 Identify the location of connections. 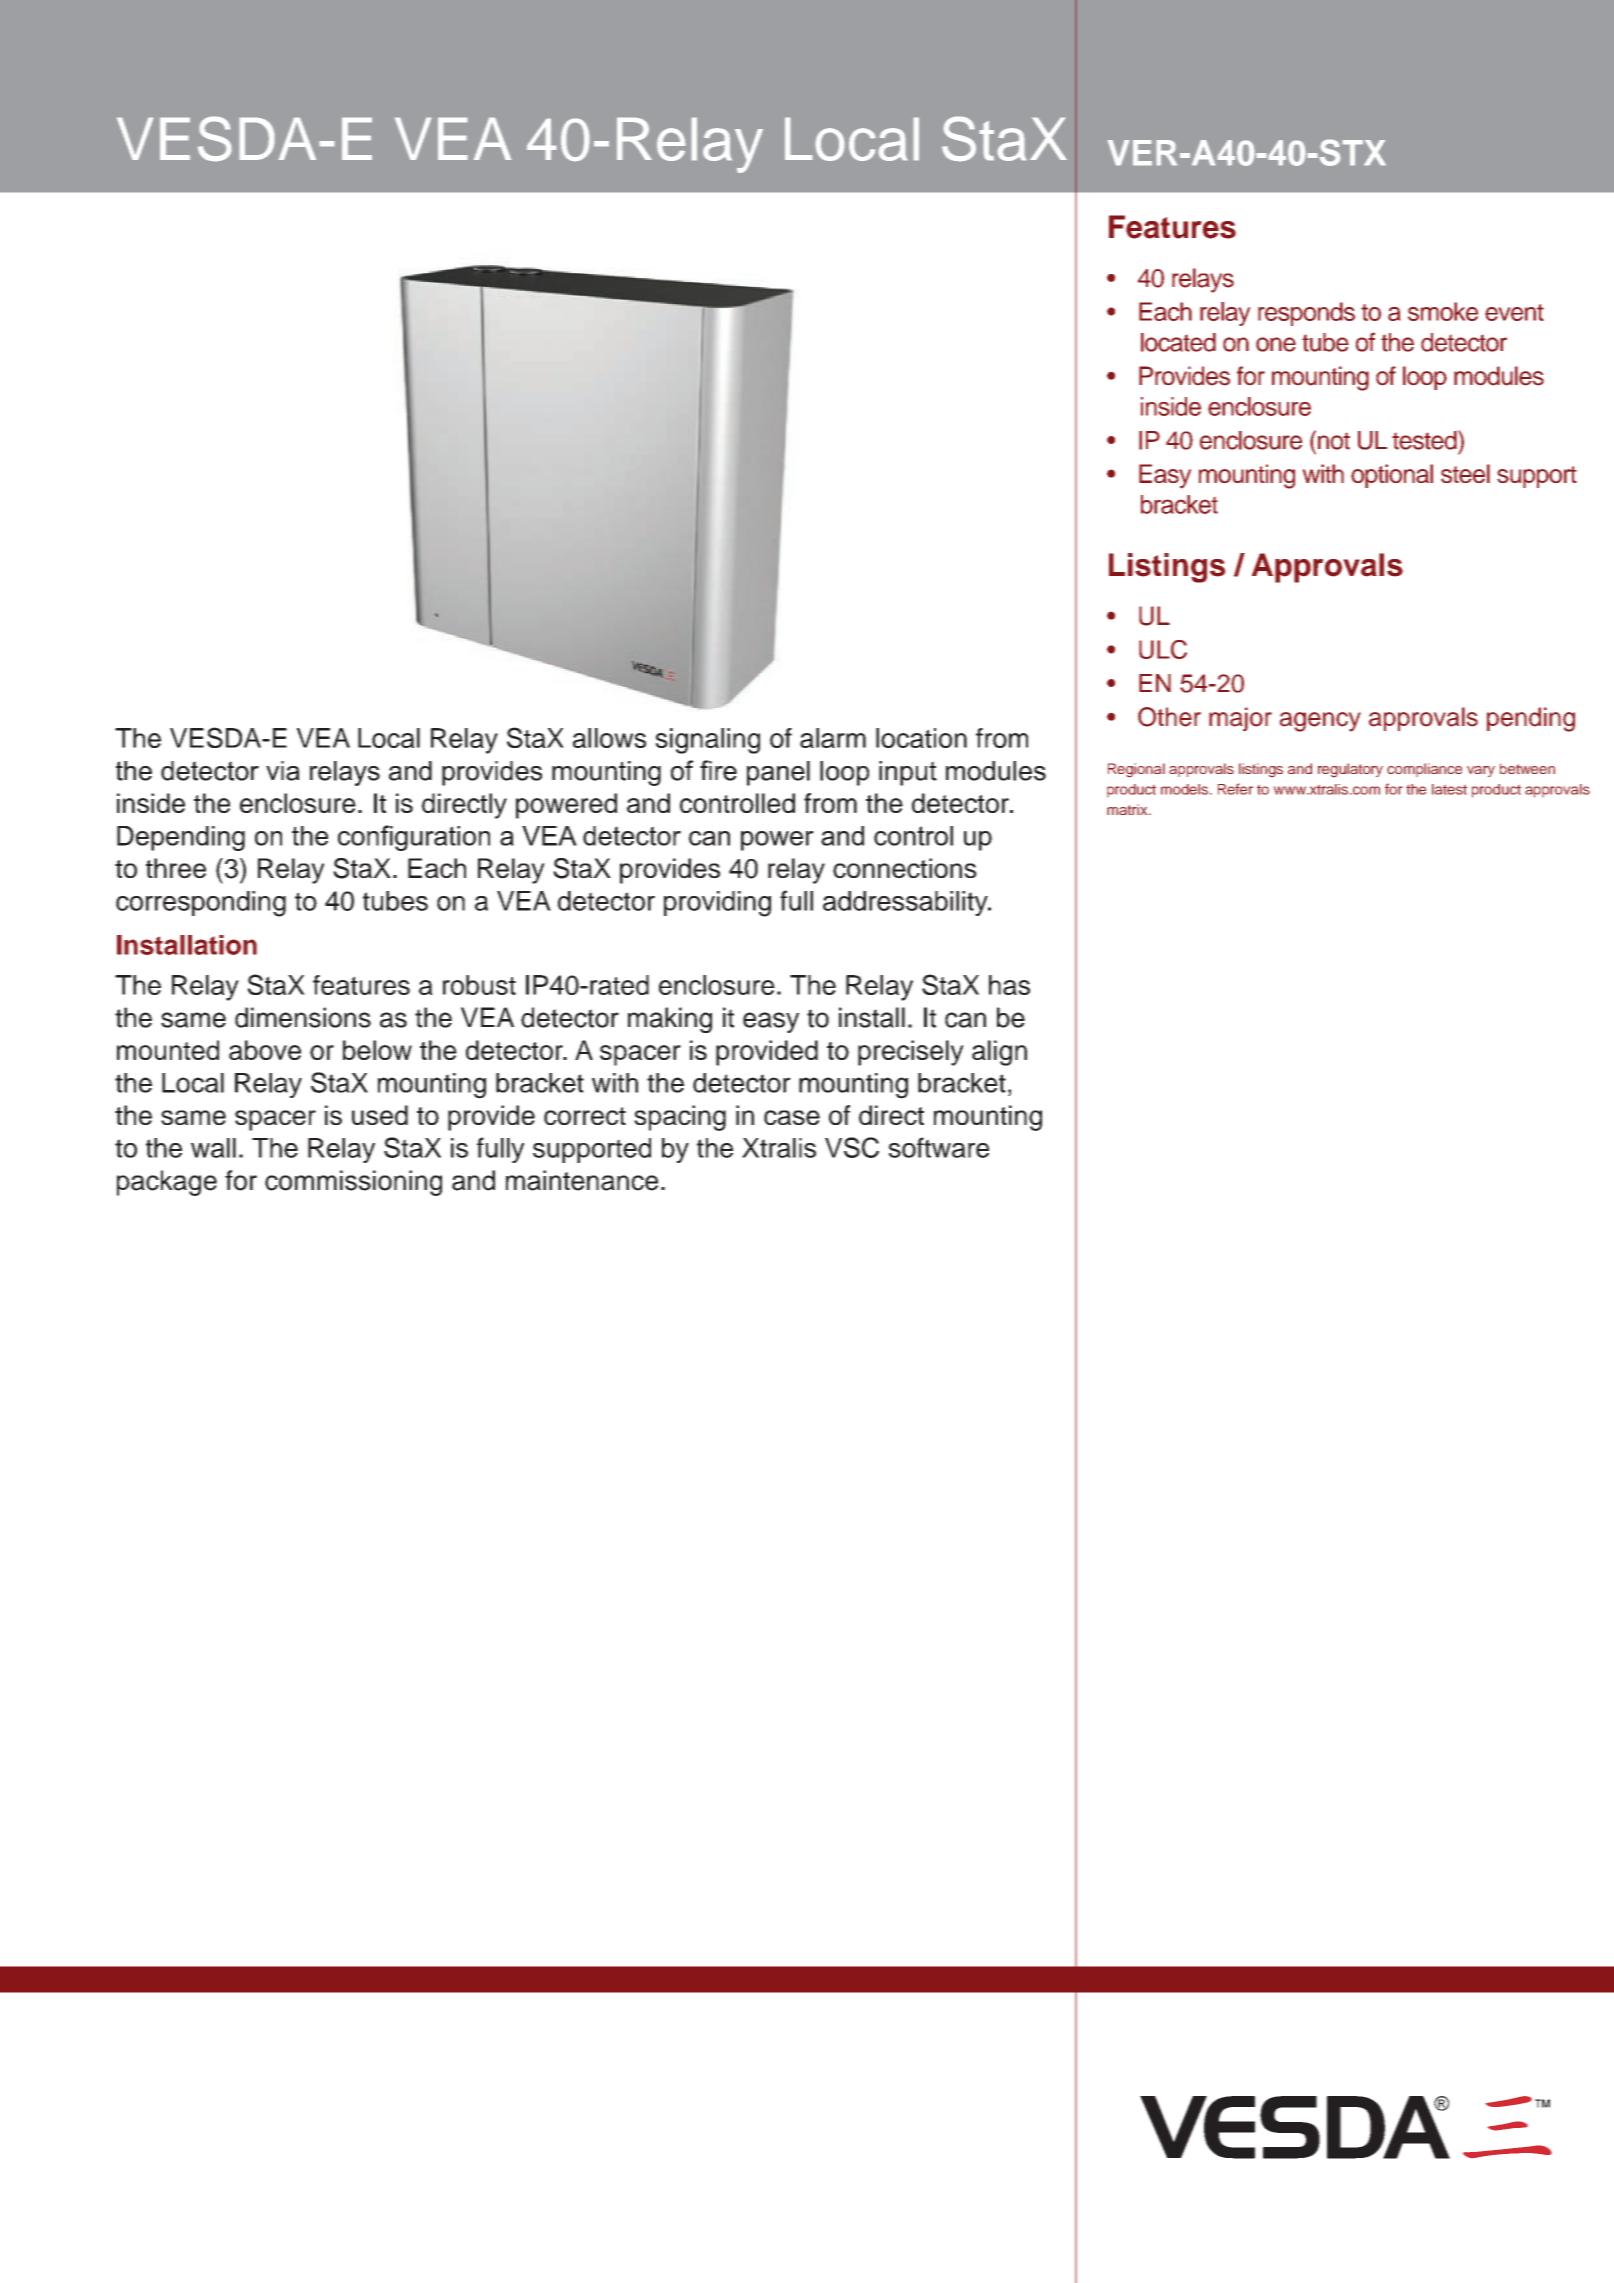
(905, 868).
